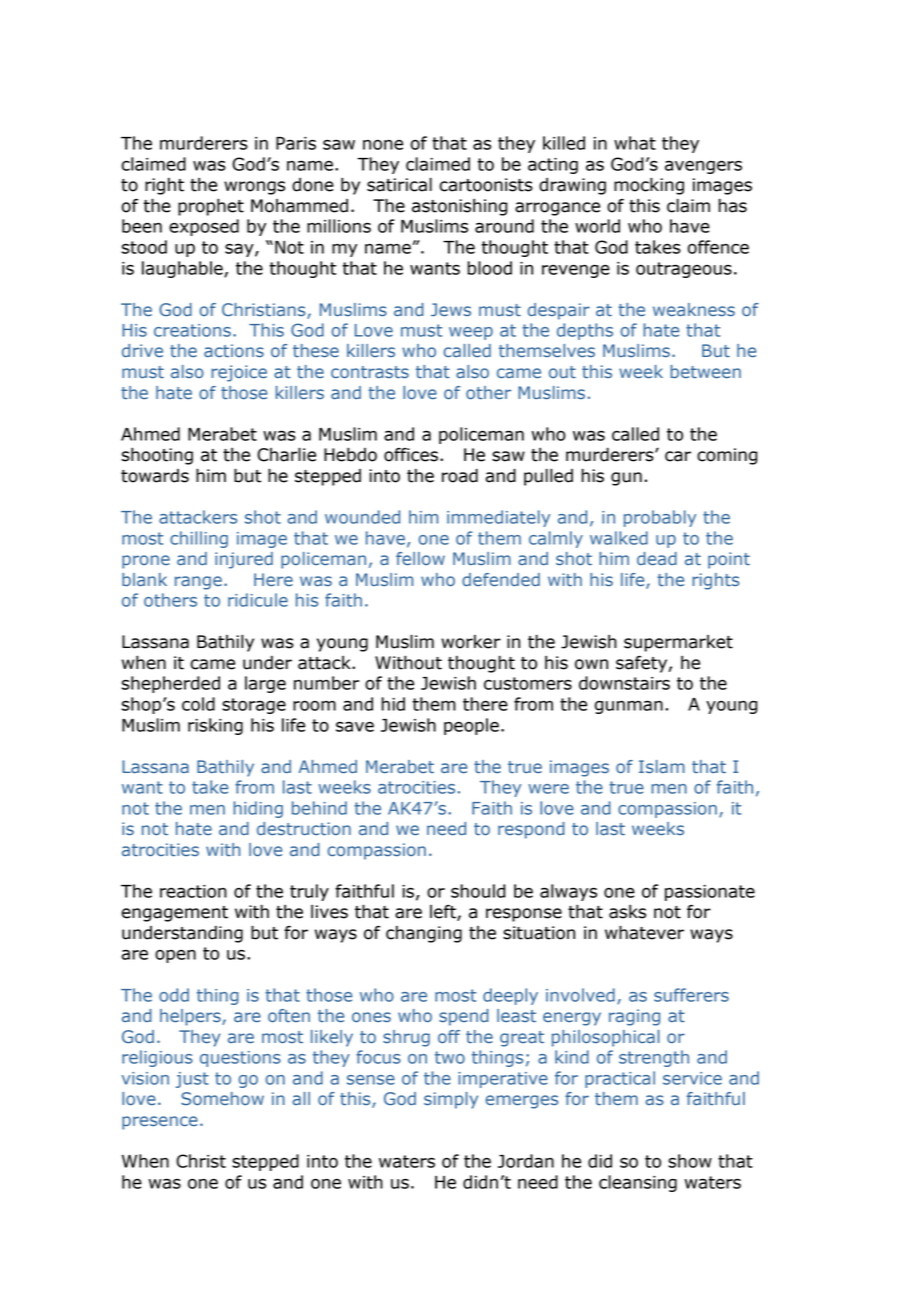 The width and height of the image is (924, 1308). I want to click on cold, so click(198, 704).
